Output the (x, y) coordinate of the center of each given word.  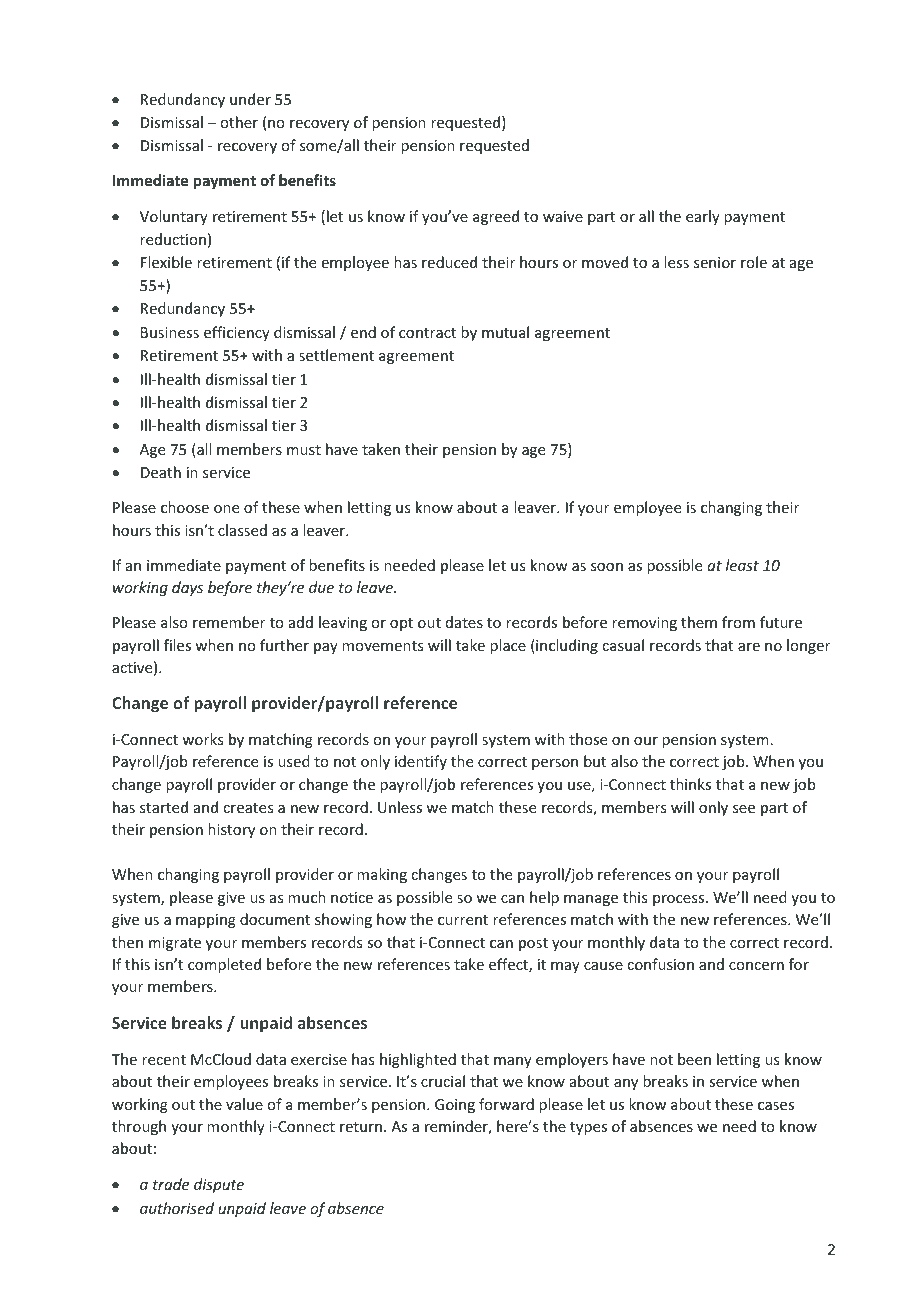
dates (464, 622)
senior (715, 262)
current (463, 920)
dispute (219, 1185)
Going (455, 1106)
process (680, 900)
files (177, 645)
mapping (206, 921)
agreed (496, 217)
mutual (505, 332)
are (749, 647)
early (703, 217)
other (239, 122)
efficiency (237, 333)
